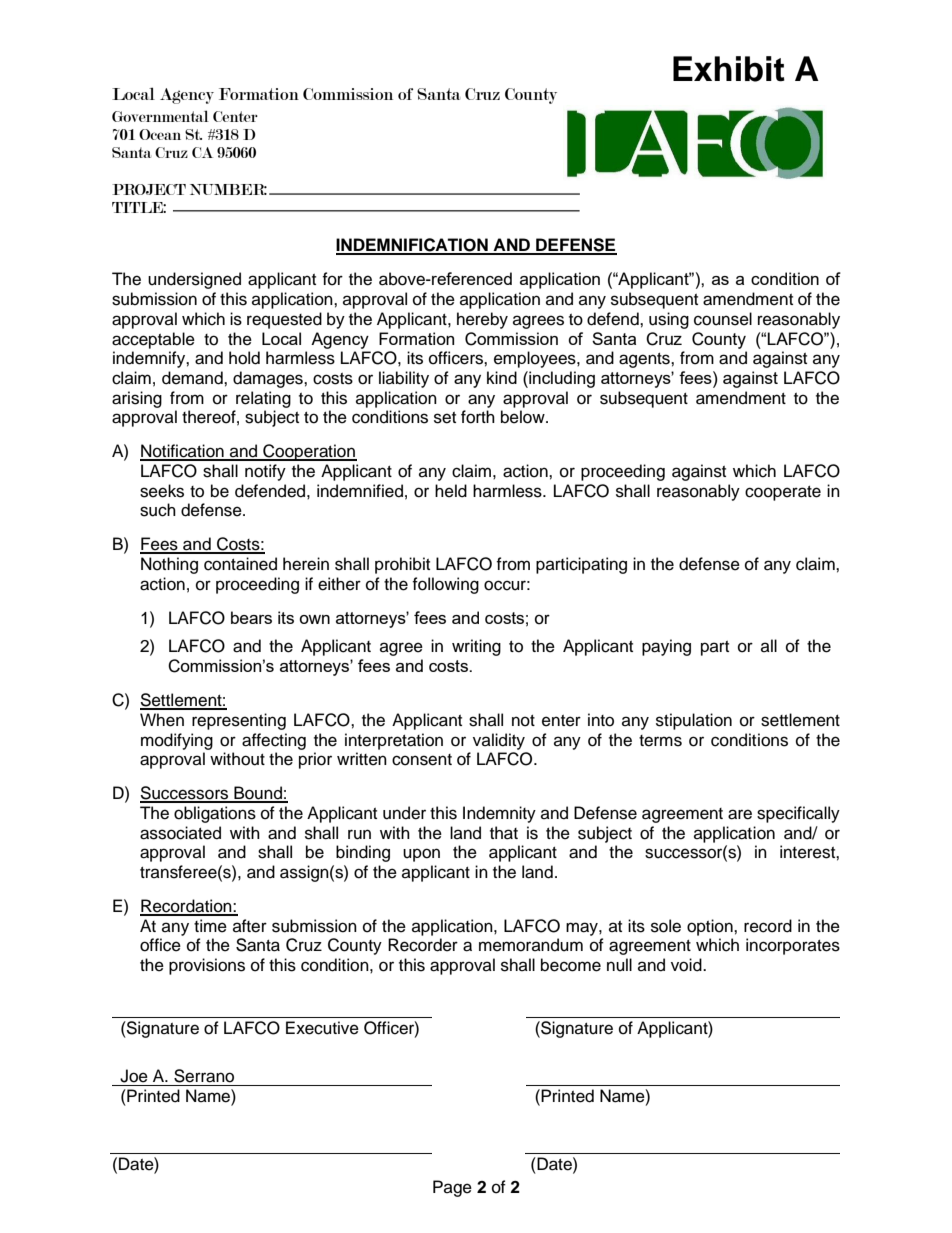 This image has width=952, height=1233. What do you see at coordinates (729, 69) in the image?
I see `Exhibit` at bounding box center [729, 69].
